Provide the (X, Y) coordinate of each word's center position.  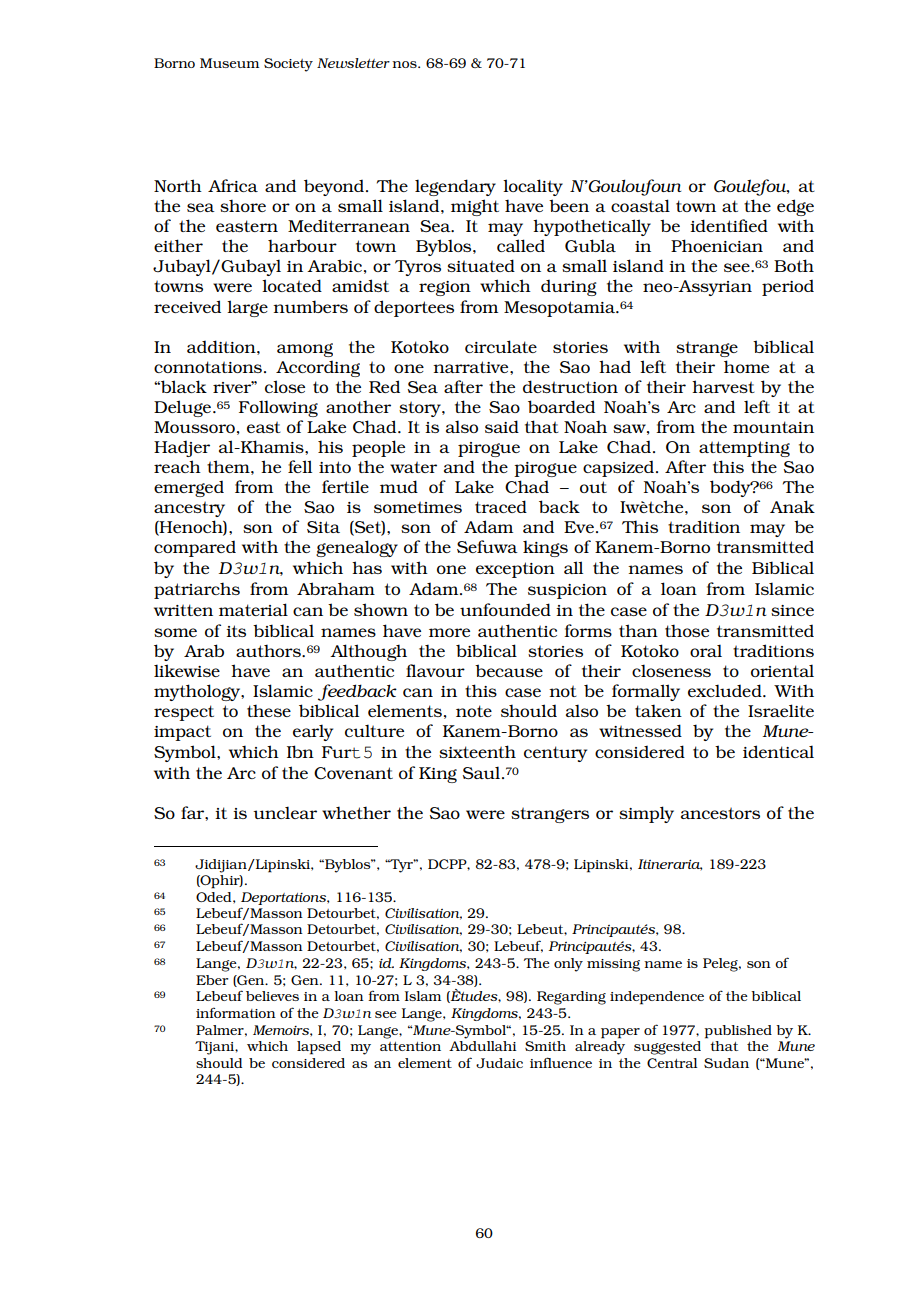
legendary (455, 187)
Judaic (499, 1063)
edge (795, 207)
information (236, 1012)
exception (515, 570)
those (687, 630)
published (738, 1032)
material (253, 609)
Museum (229, 63)
